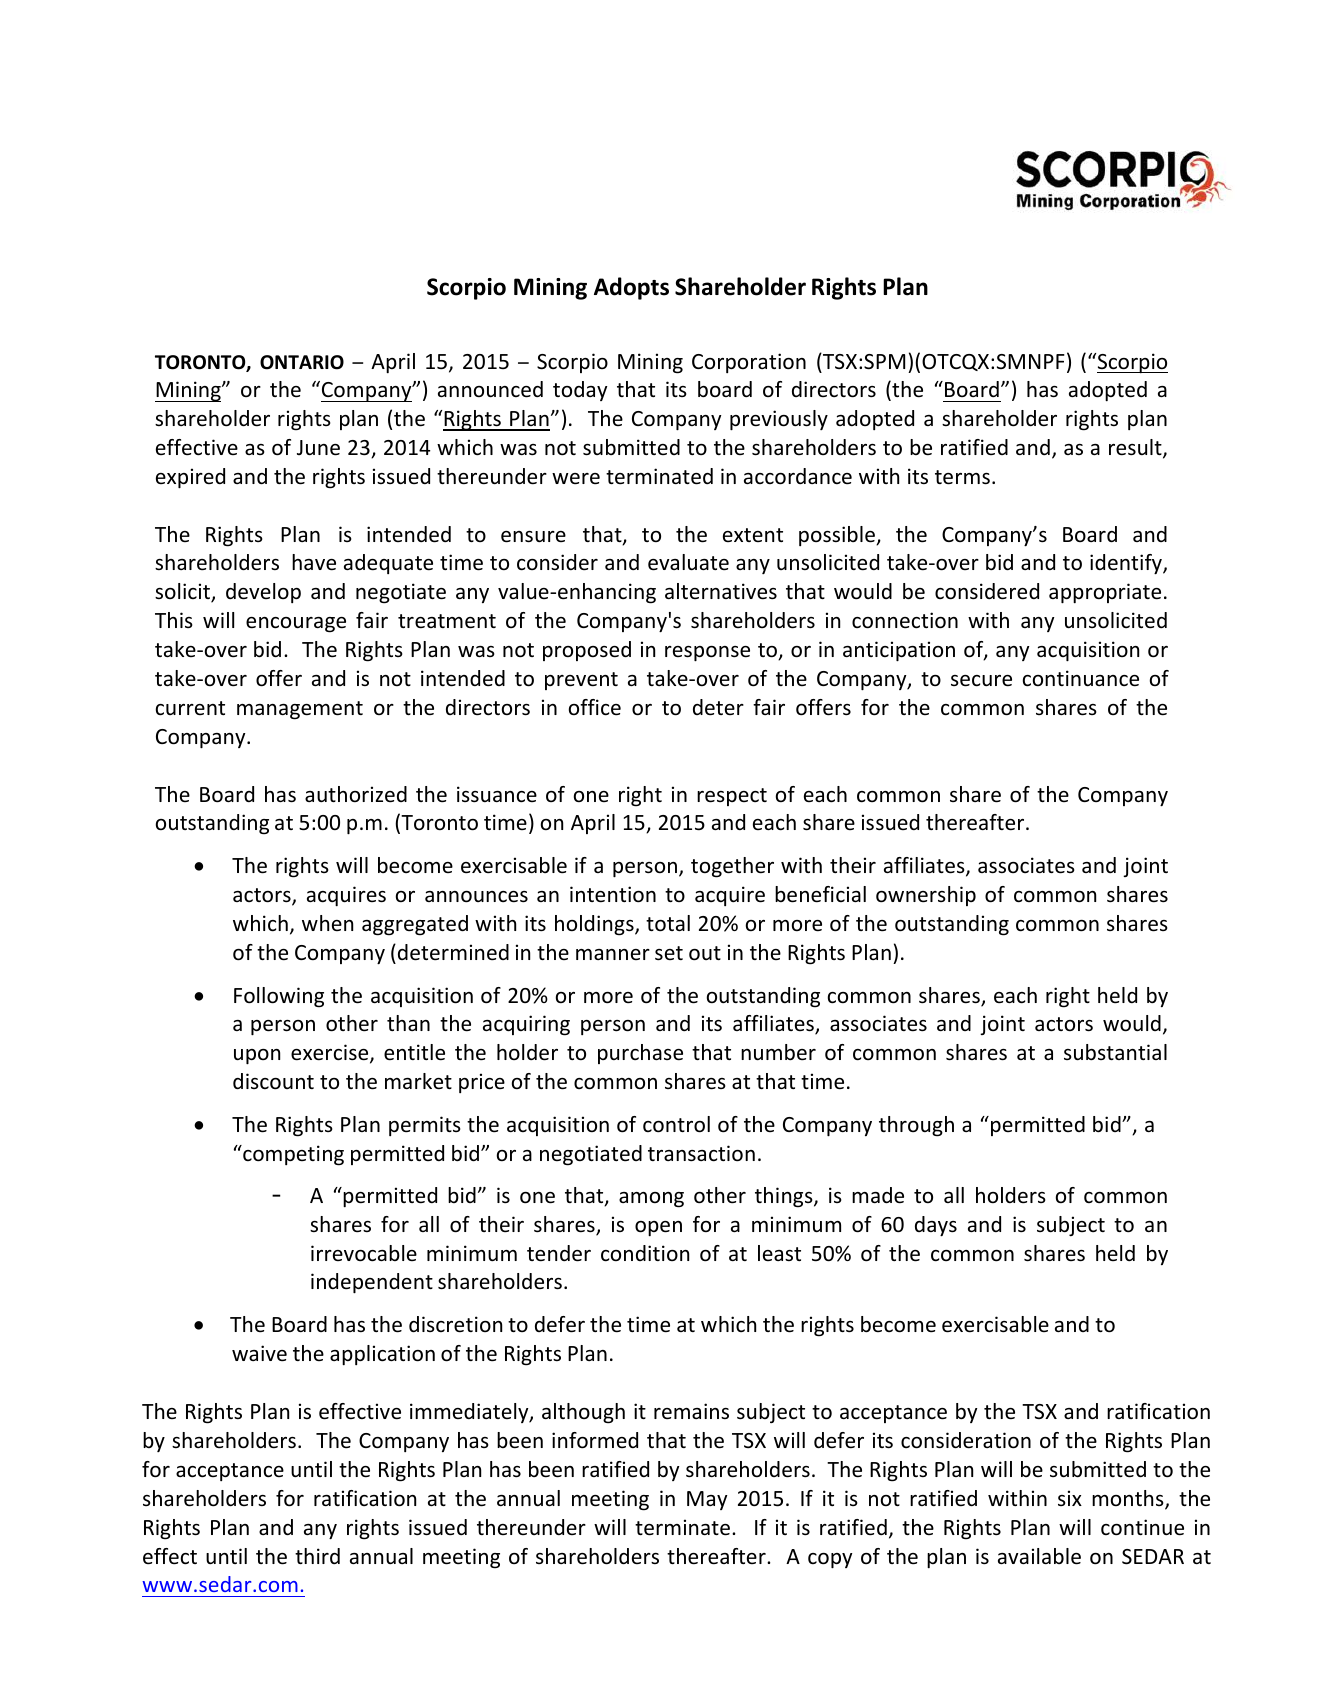 The width and height of the document is (1317, 1704). What do you see at coordinates (707, 1500) in the document?
I see `May` at bounding box center [707, 1500].
